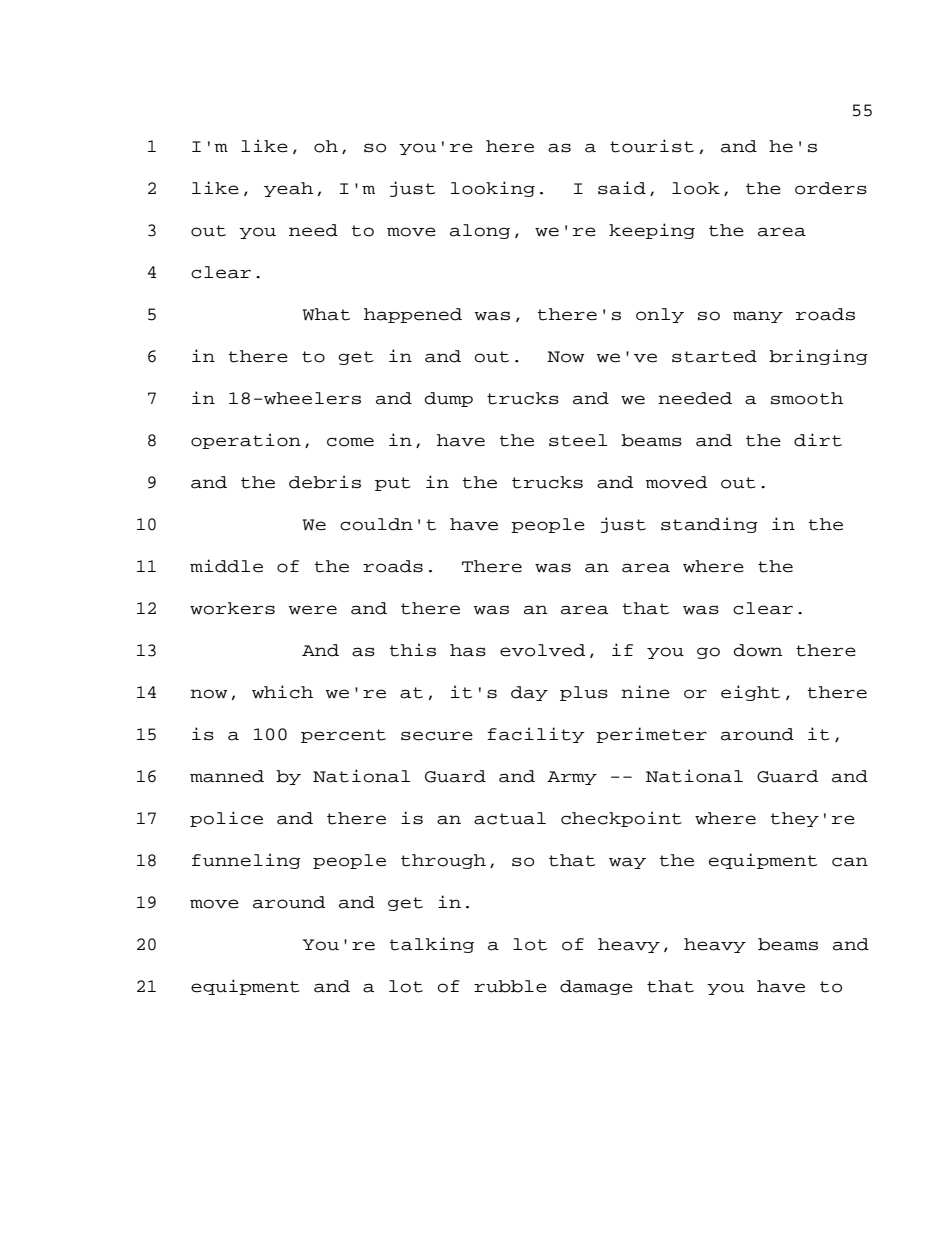  What do you see at coordinates (660, 315) in the screenshot?
I see `only` at bounding box center [660, 315].
